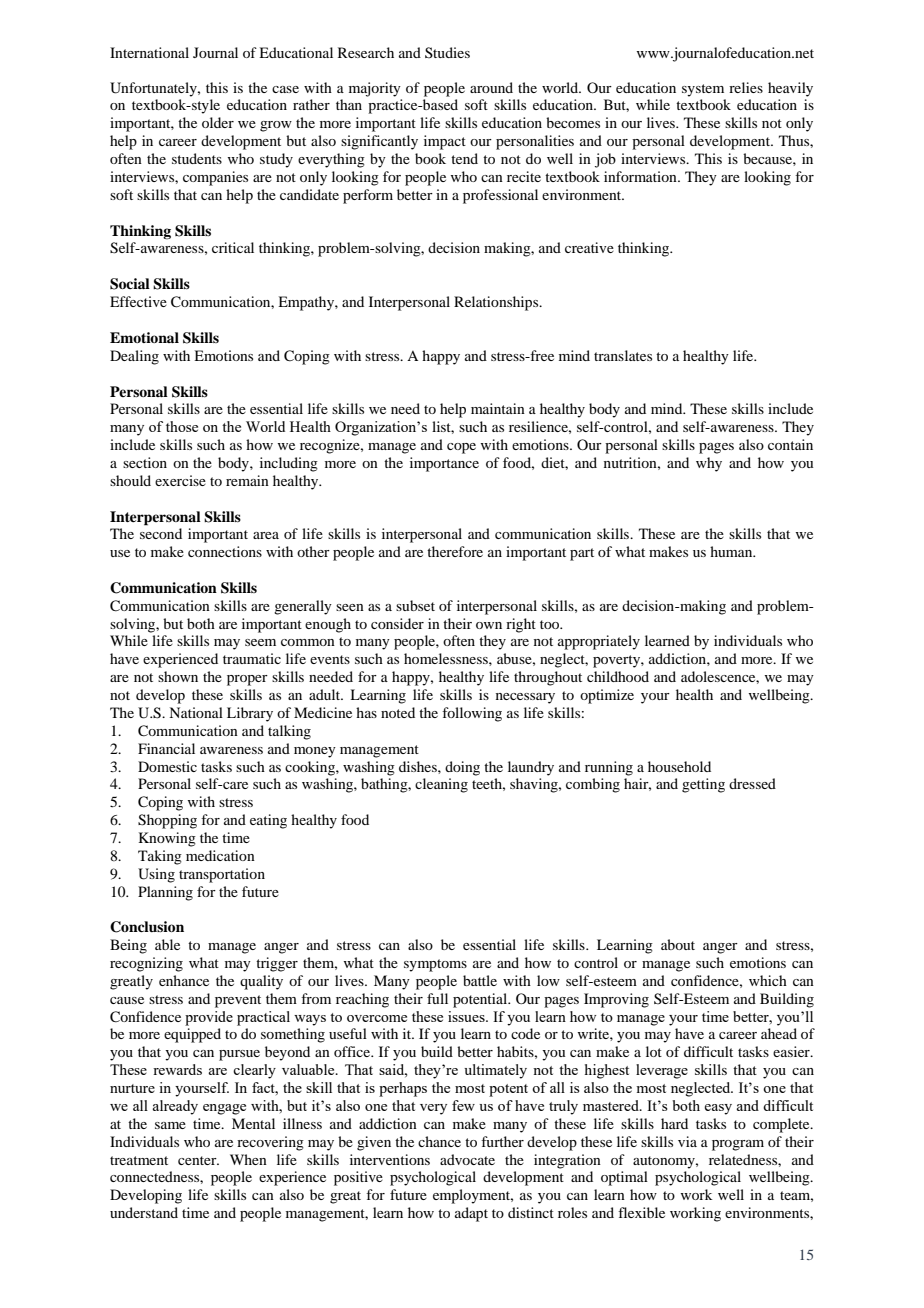 Image resolution: width=924 pixels, height=1308 pixels. I want to click on system, so click(703, 90).
